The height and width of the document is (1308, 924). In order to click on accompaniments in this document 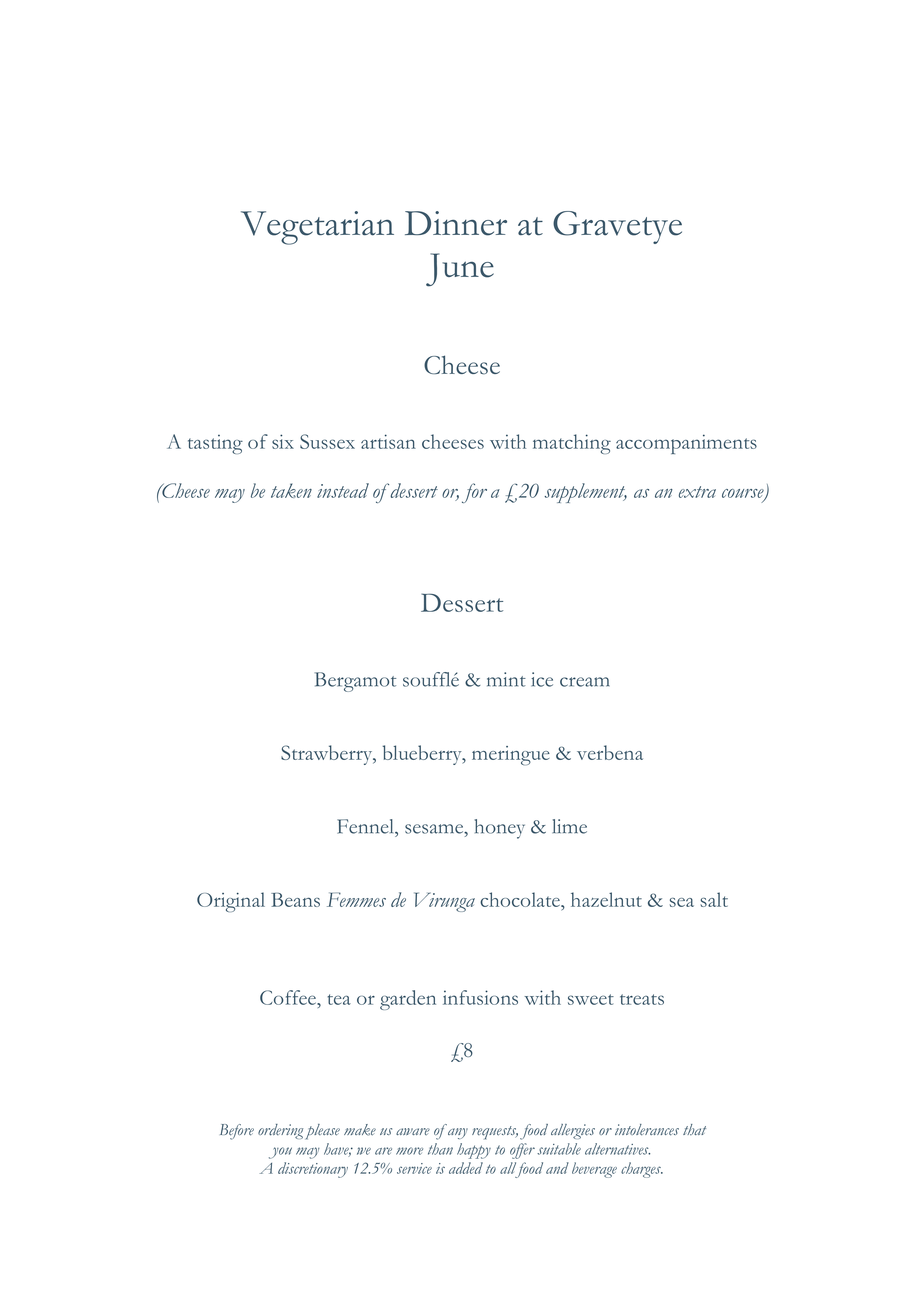, I will do `click(686, 444)`.
